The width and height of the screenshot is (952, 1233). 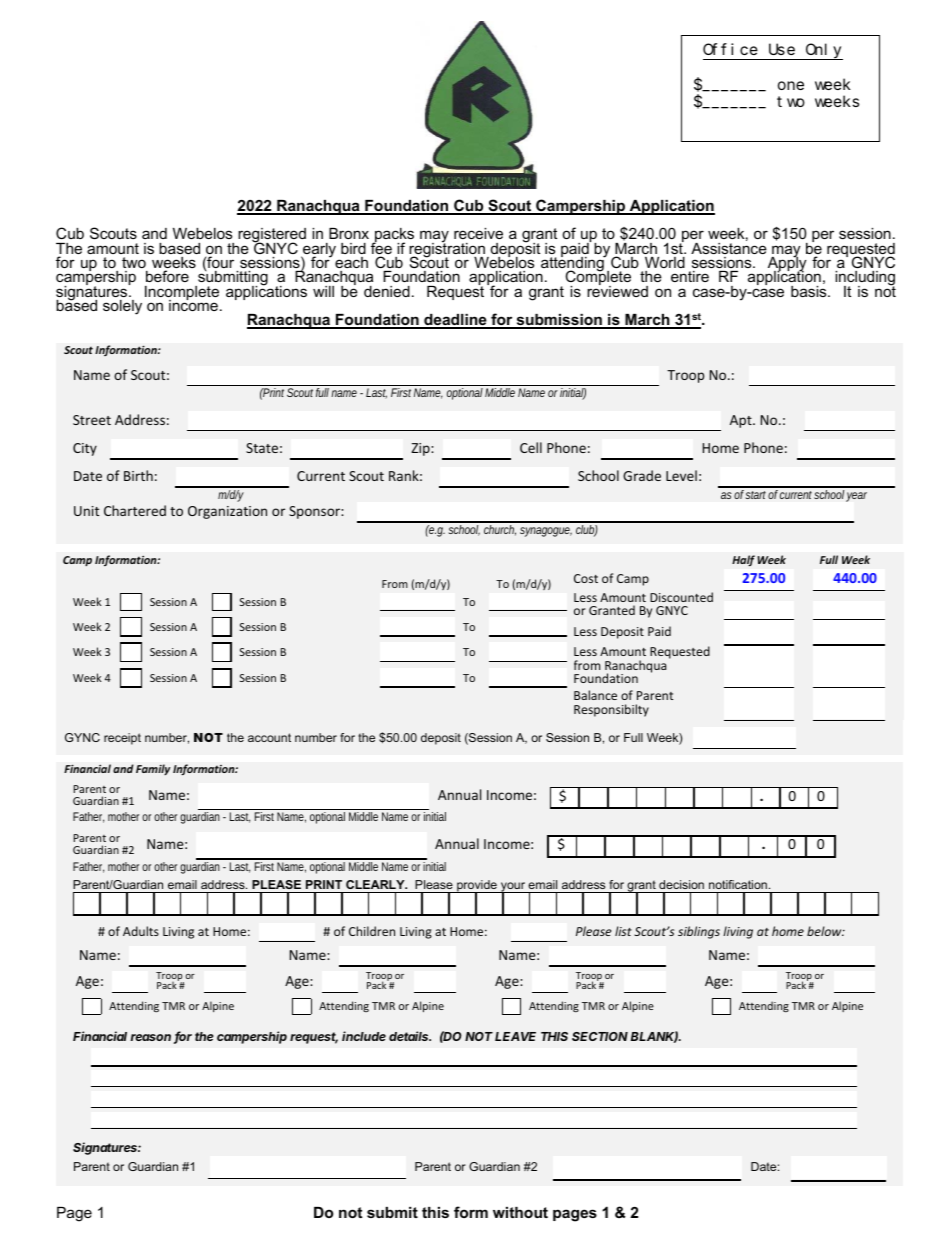 What do you see at coordinates (478, 233) in the screenshot?
I see `receive` at bounding box center [478, 233].
